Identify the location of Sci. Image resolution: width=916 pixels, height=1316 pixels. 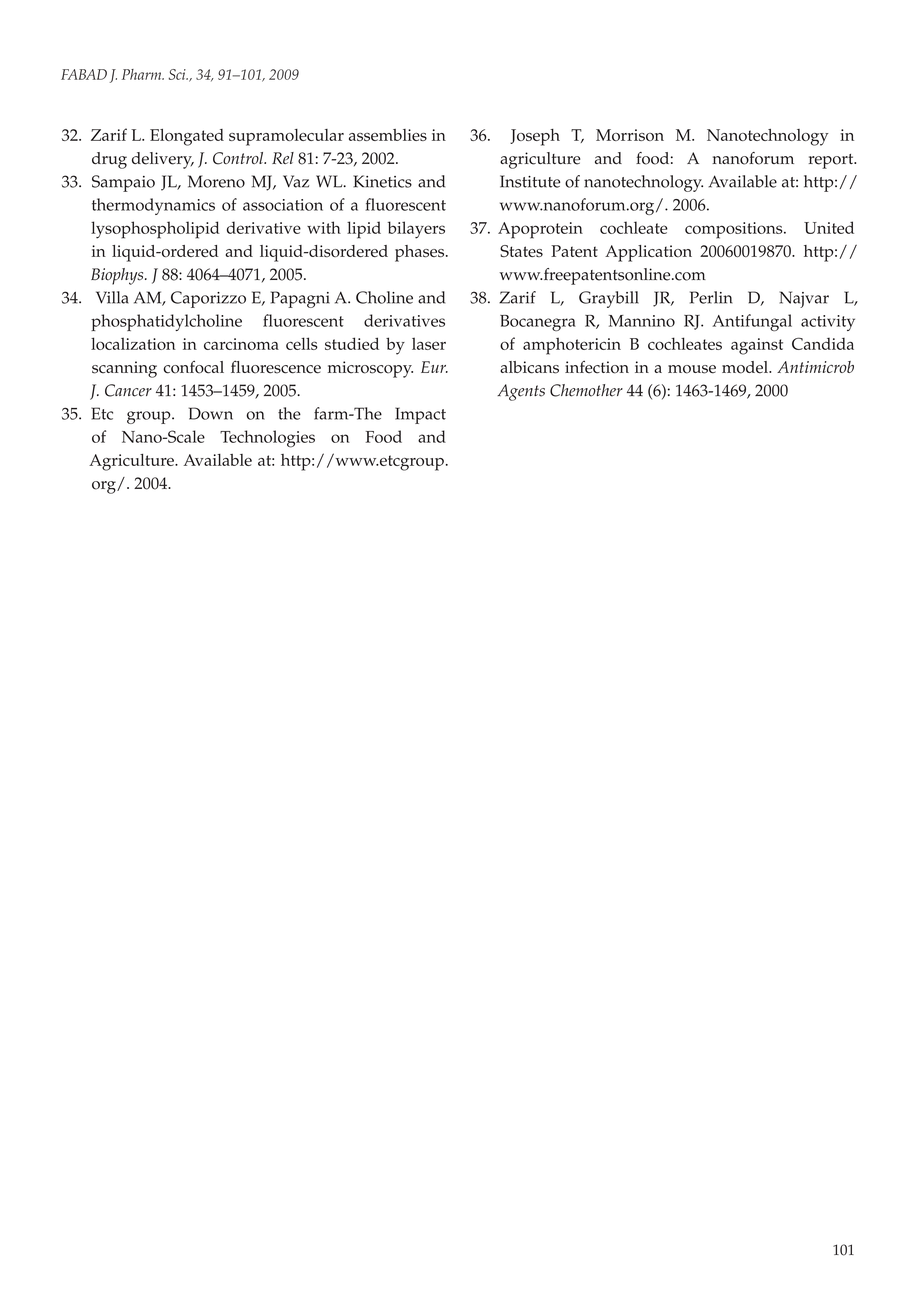
(178, 74).
